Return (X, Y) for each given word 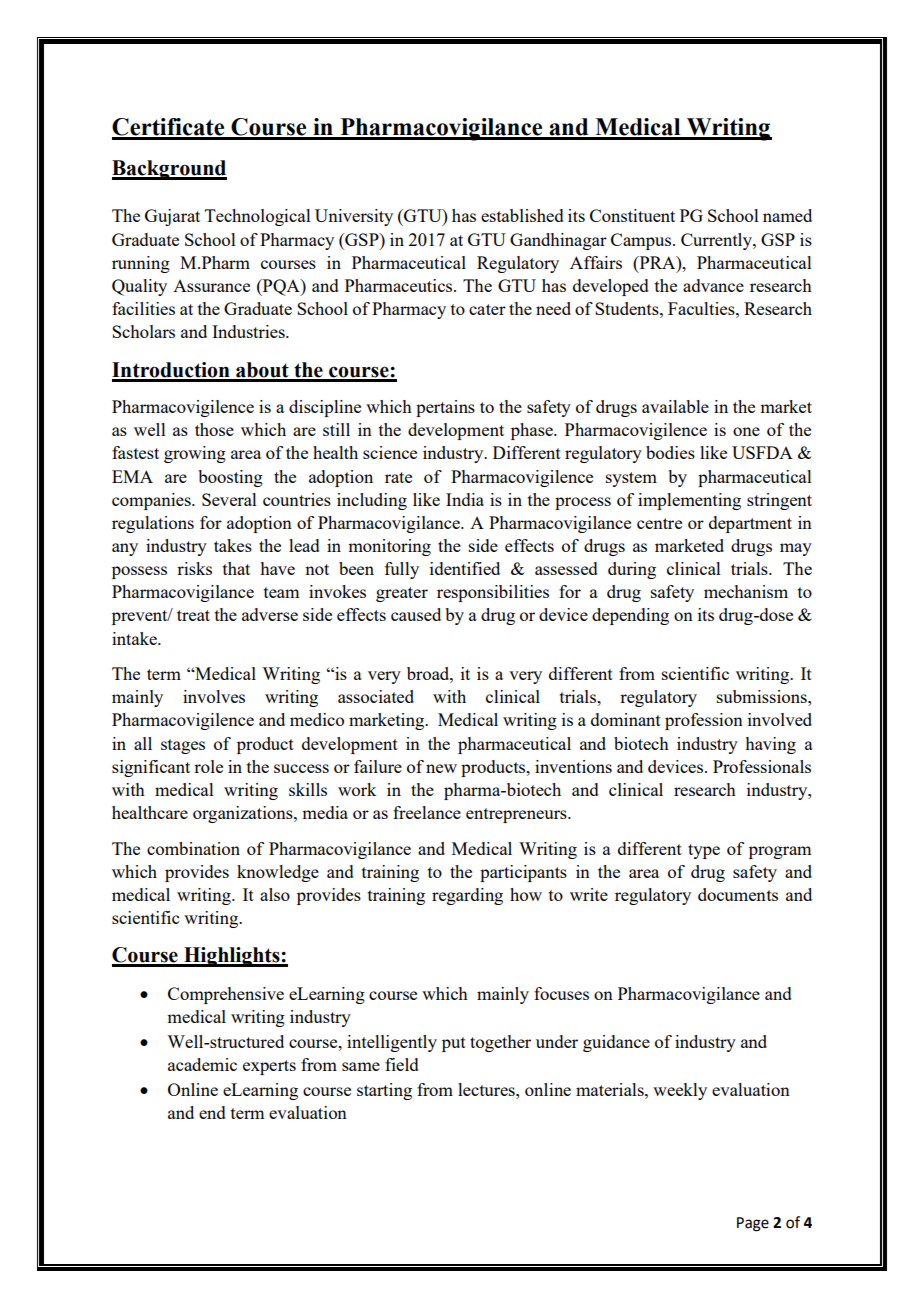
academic (202, 1064)
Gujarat (172, 217)
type (704, 851)
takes (233, 545)
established (522, 215)
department (750, 524)
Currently (717, 241)
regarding (467, 896)
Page (753, 1224)
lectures (487, 1089)
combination (193, 848)
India (465, 499)
